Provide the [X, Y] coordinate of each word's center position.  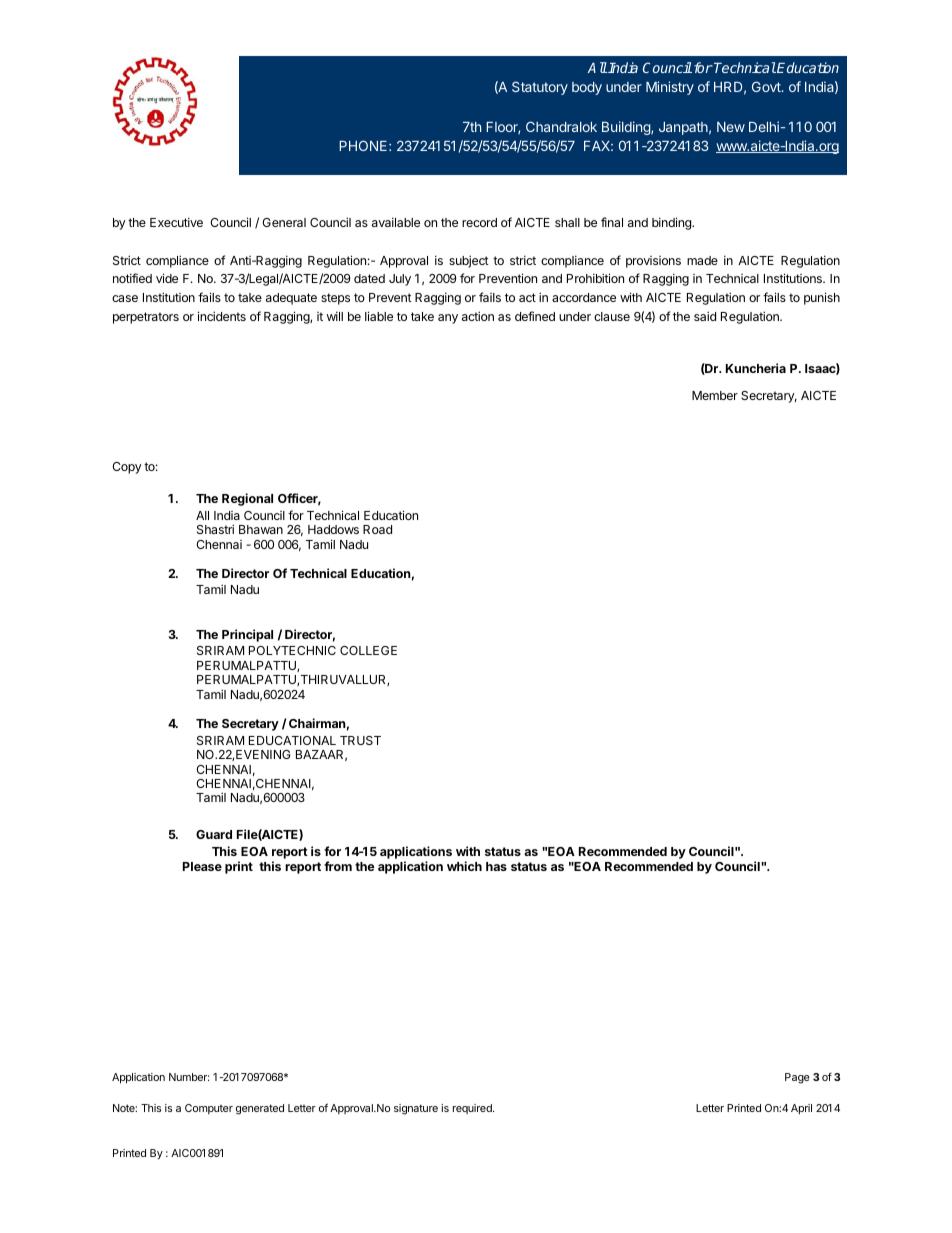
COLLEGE [368, 650]
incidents [222, 316]
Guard [214, 834]
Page [797, 1078]
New [731, 127]
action [478, 316]
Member [715, 395]
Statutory [540, 88]
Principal [247, 635]
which [464, 866]
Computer [209, 1109]
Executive [176, 222]
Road [377, 529]
